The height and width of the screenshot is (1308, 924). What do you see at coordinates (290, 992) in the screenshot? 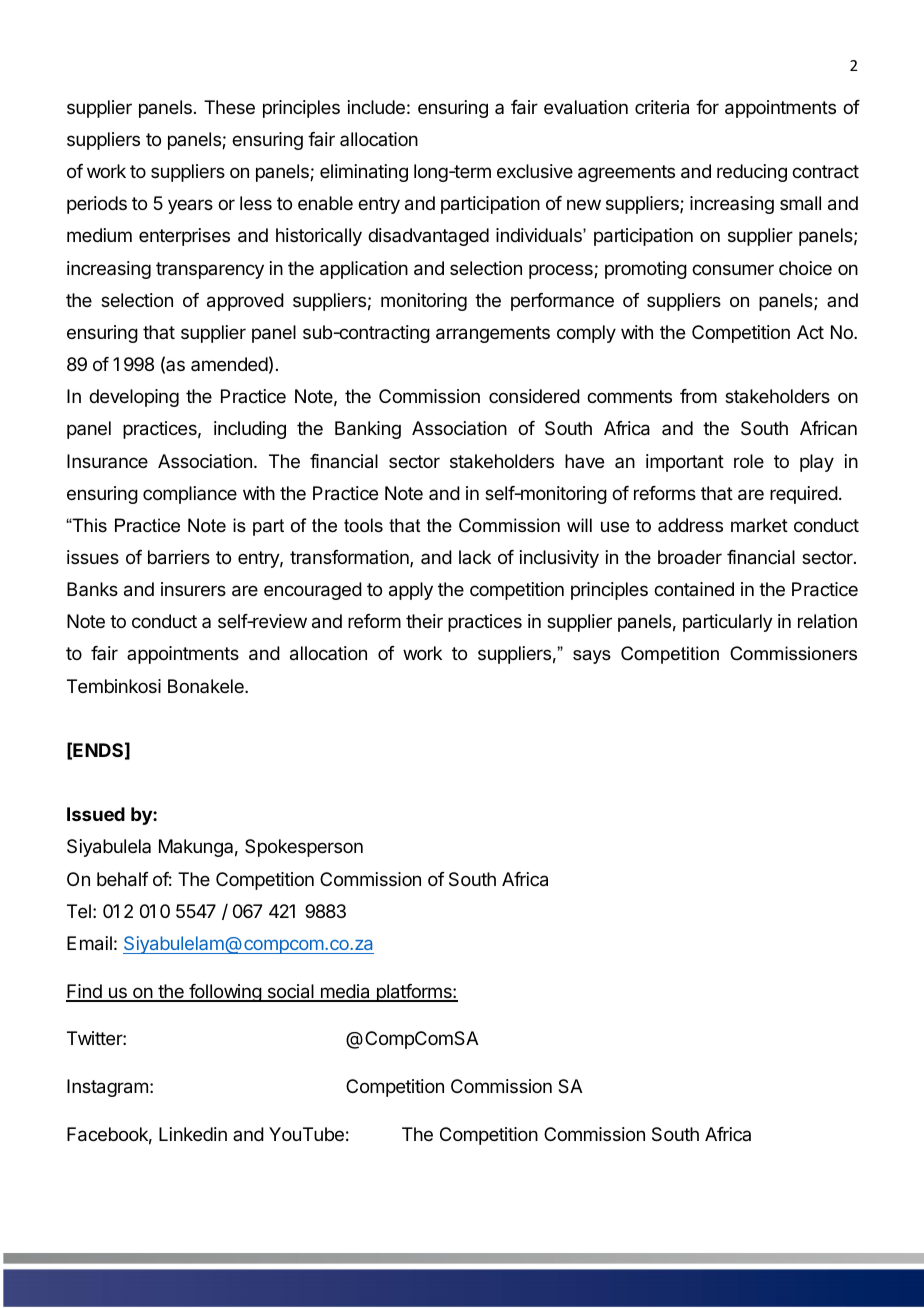
I see `social` at bounding box center [290, 992].
